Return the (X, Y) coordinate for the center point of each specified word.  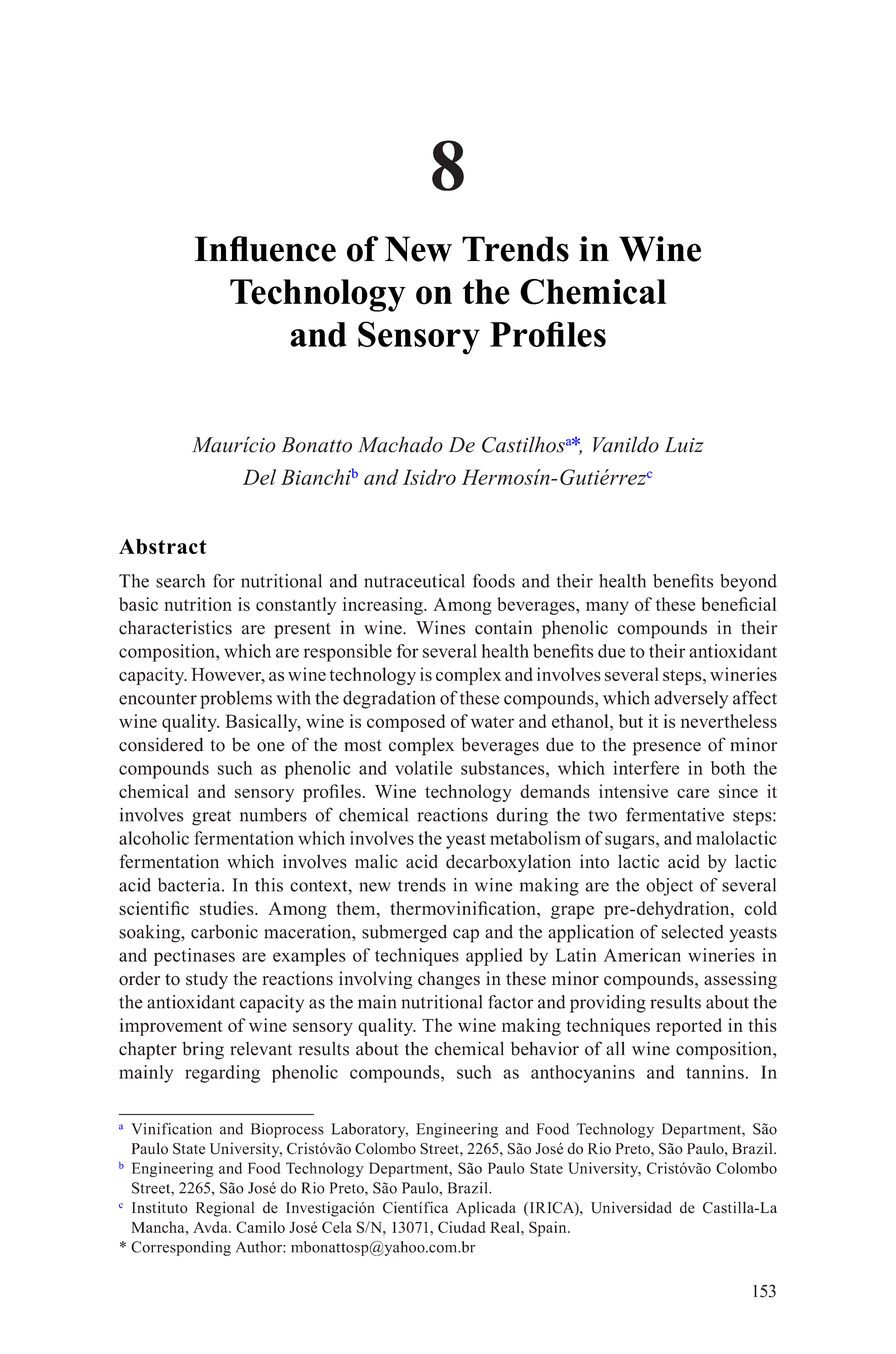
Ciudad (461, 1227)
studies (228, 908)
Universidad (631, 1207)
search (180, 581)
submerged (404, 933)
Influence (265, 249)
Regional (225, 1209)
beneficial (739, 604)
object (669, 887)
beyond (748, 583)
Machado (400, 444)
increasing (384, 606)
